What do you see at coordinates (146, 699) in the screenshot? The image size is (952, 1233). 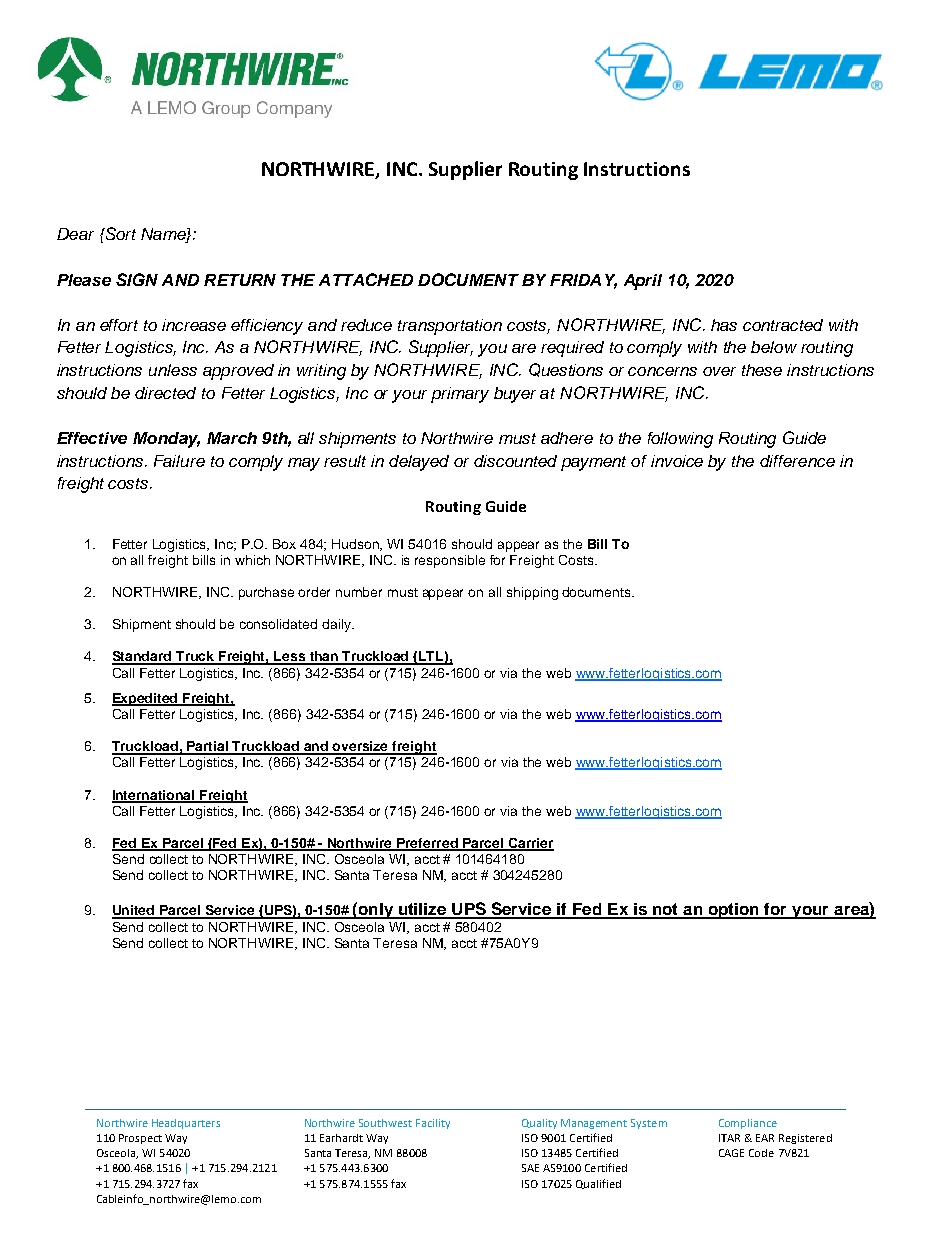 I see `Expedited` at bounding box center [146, 699].
